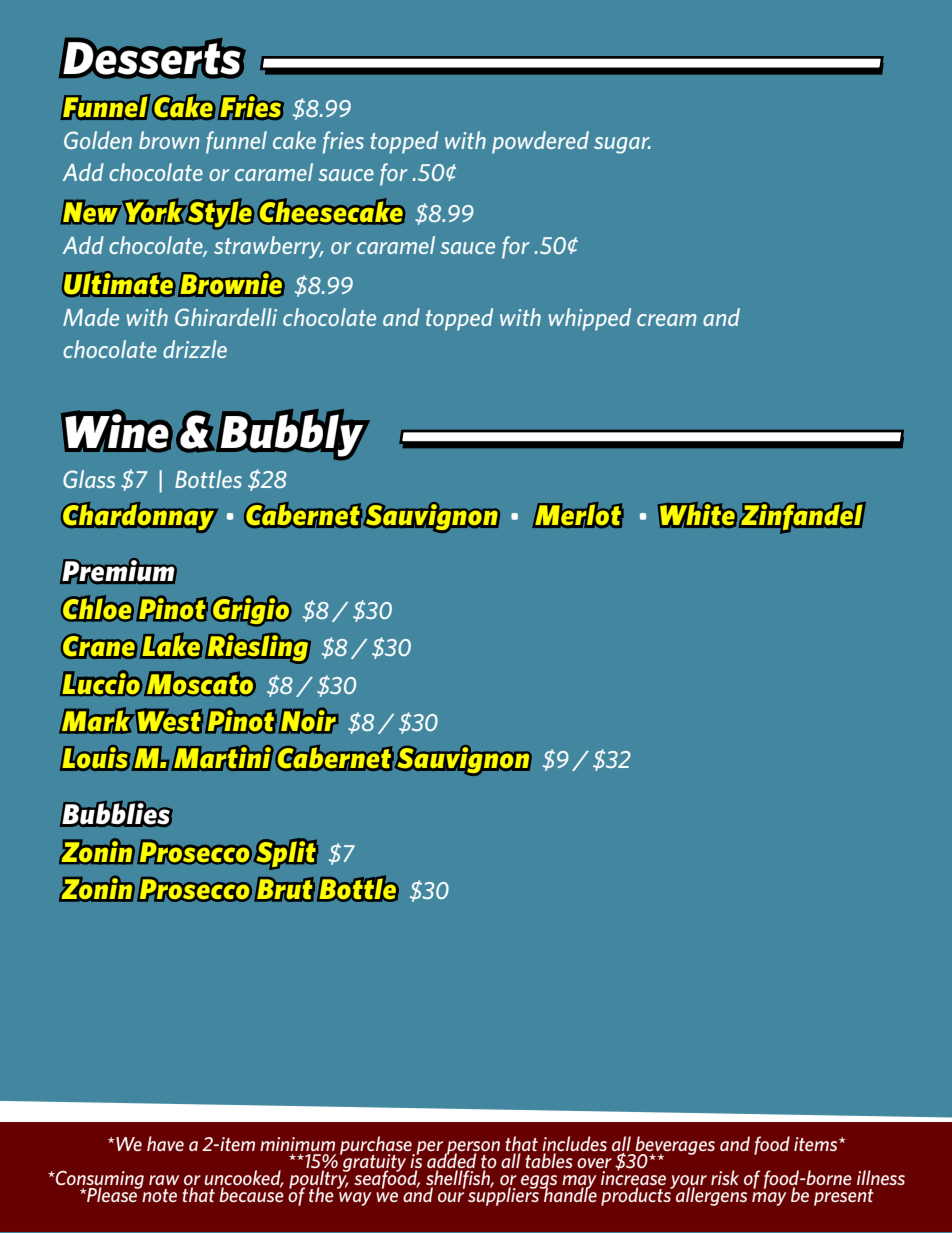 The image size is (952, 1233). What do you see at coordinates (725, 1177) in the screenshot?
I see `risk` at bounding box center [725, 1177].
